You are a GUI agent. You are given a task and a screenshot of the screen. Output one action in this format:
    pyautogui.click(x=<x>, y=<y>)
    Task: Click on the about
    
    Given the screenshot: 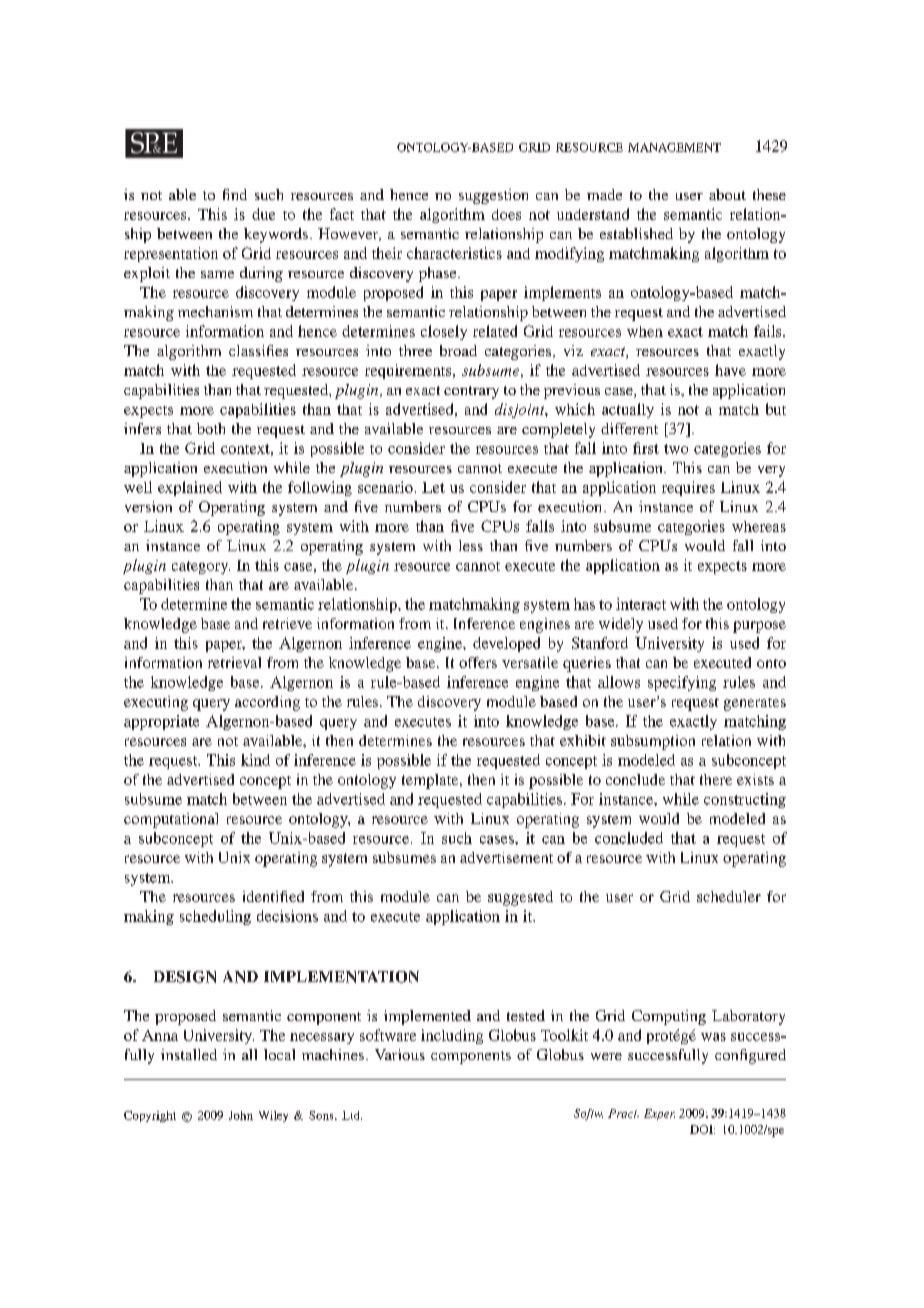 What is the action you would take?
    pyautogui.click(x=727, y=194)
